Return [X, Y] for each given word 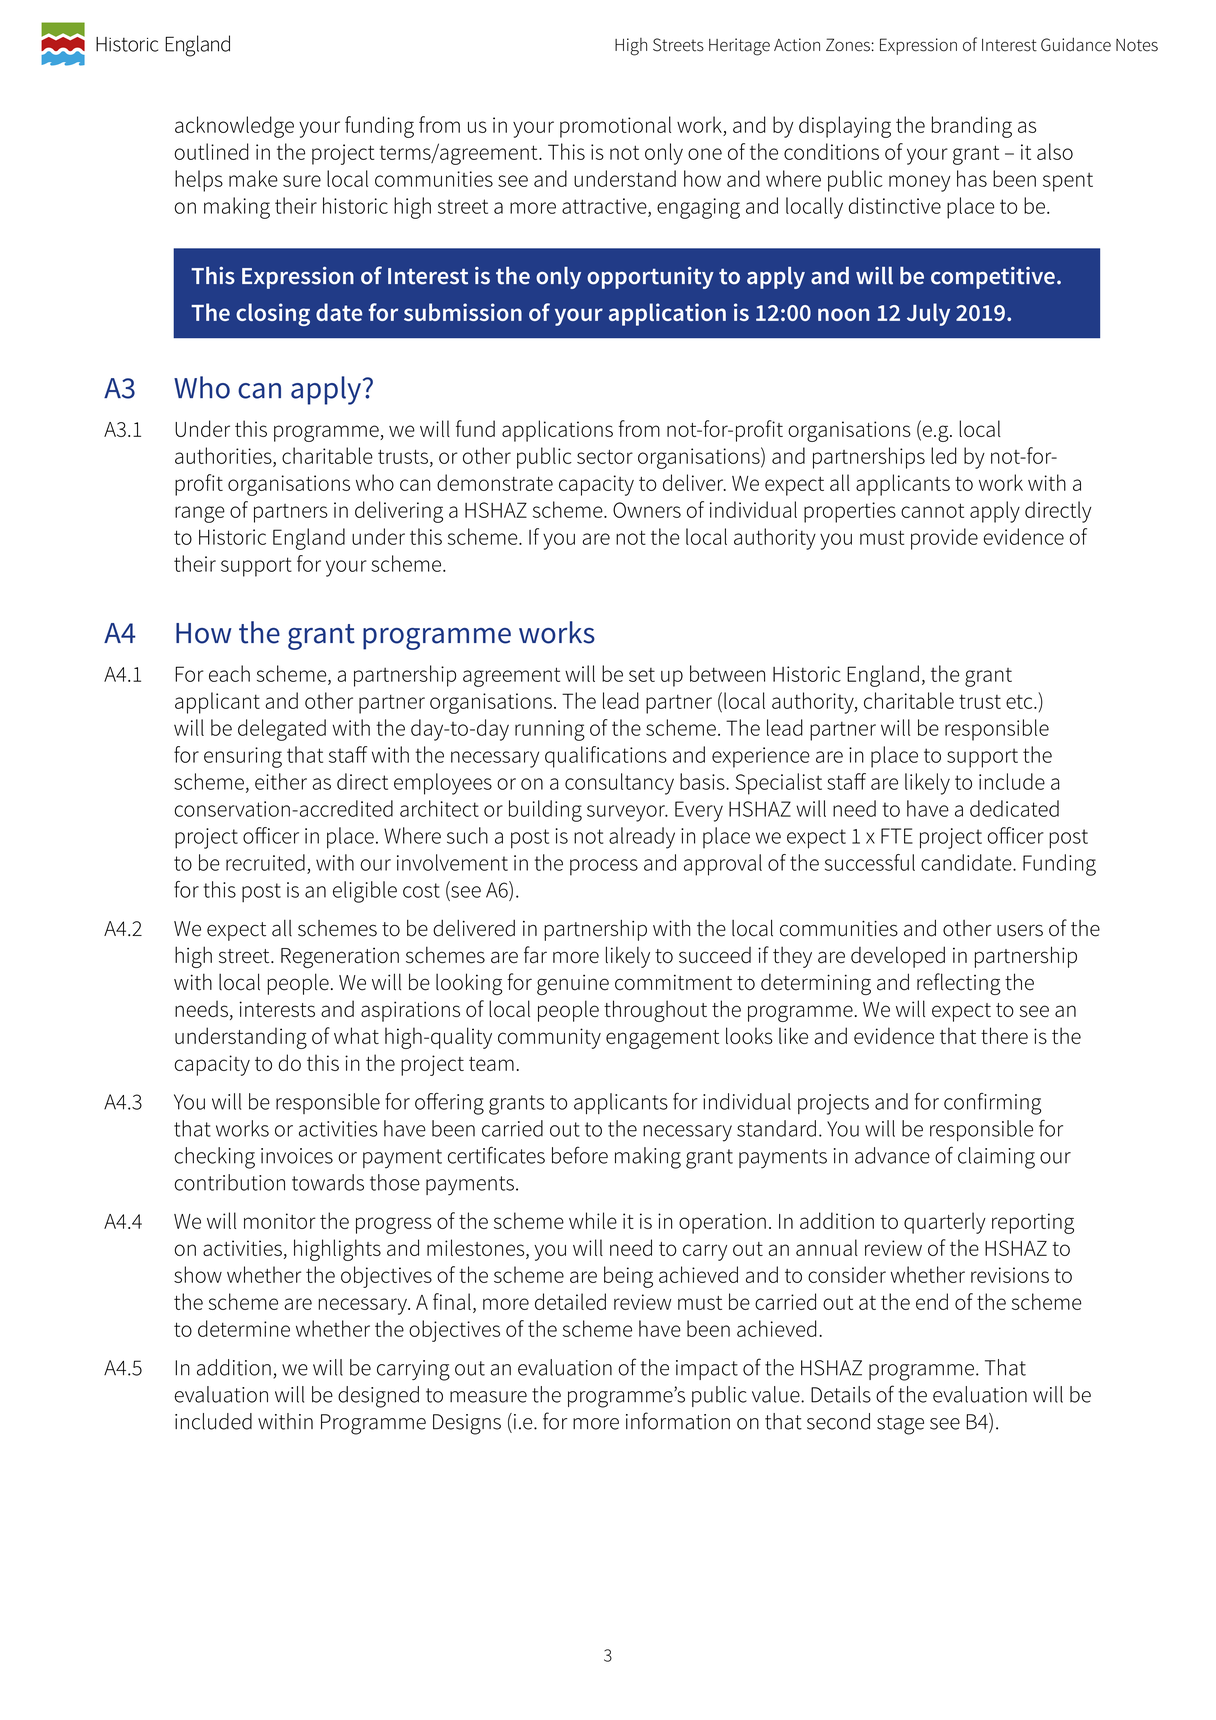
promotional [615, 127]
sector [605, 457]
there [1004, 1035]
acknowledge [234, 127]
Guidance [1076, 44]
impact [707, 1370]
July [928, 314]
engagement [662, 1039]
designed [378, 1397]
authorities [224, 455]
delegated [282, 730]
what [356, 1035]
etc [1020, 702]
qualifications [606, 757]
